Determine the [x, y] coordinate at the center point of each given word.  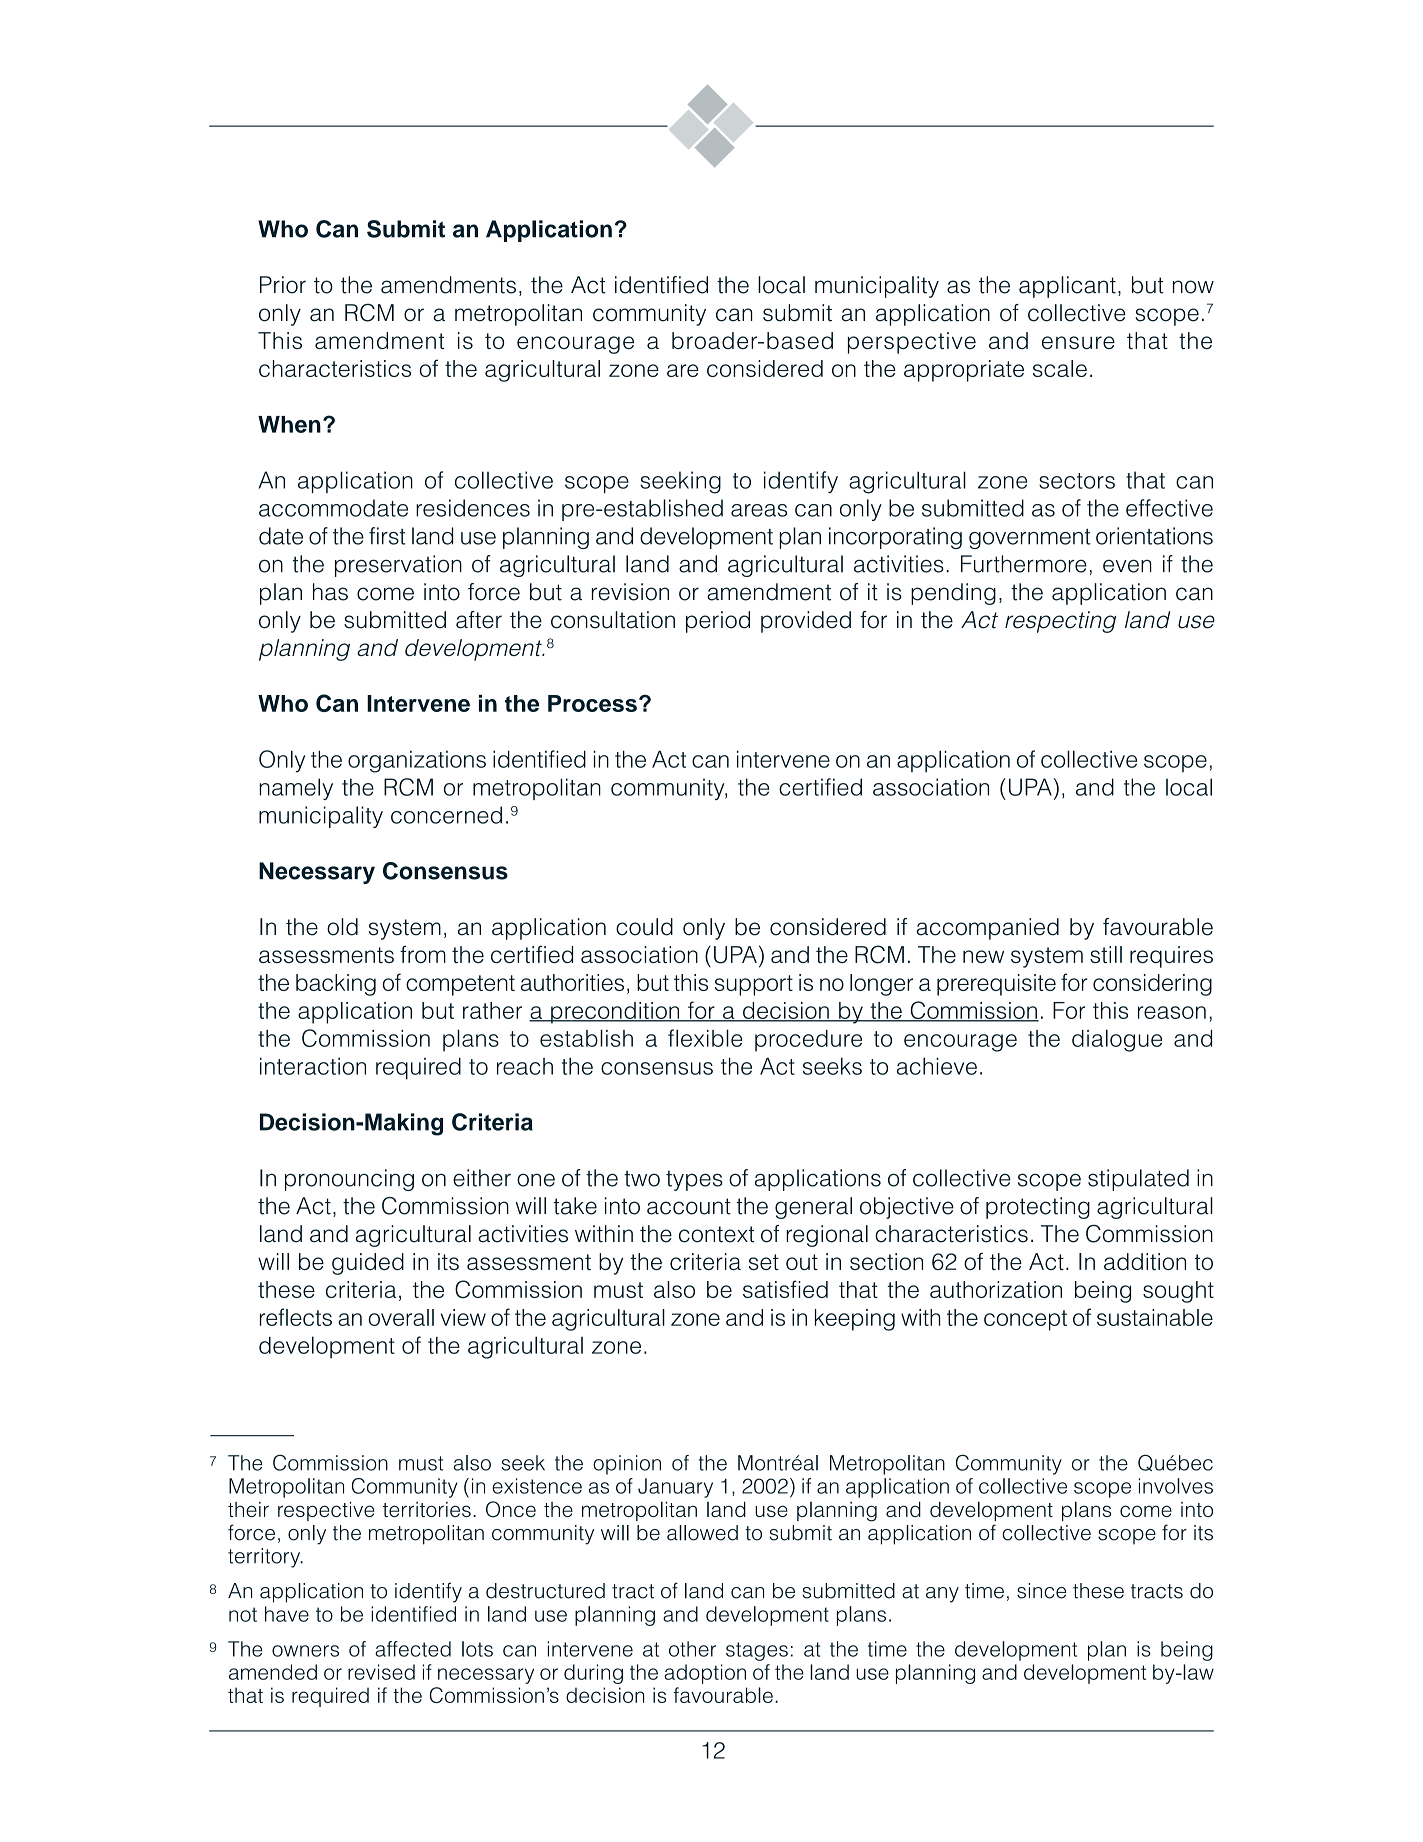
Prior [283, 285]
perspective [912, 343]
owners [305, 1651]
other [692, 1649]
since [1041, 1591]
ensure [1078, 342]
